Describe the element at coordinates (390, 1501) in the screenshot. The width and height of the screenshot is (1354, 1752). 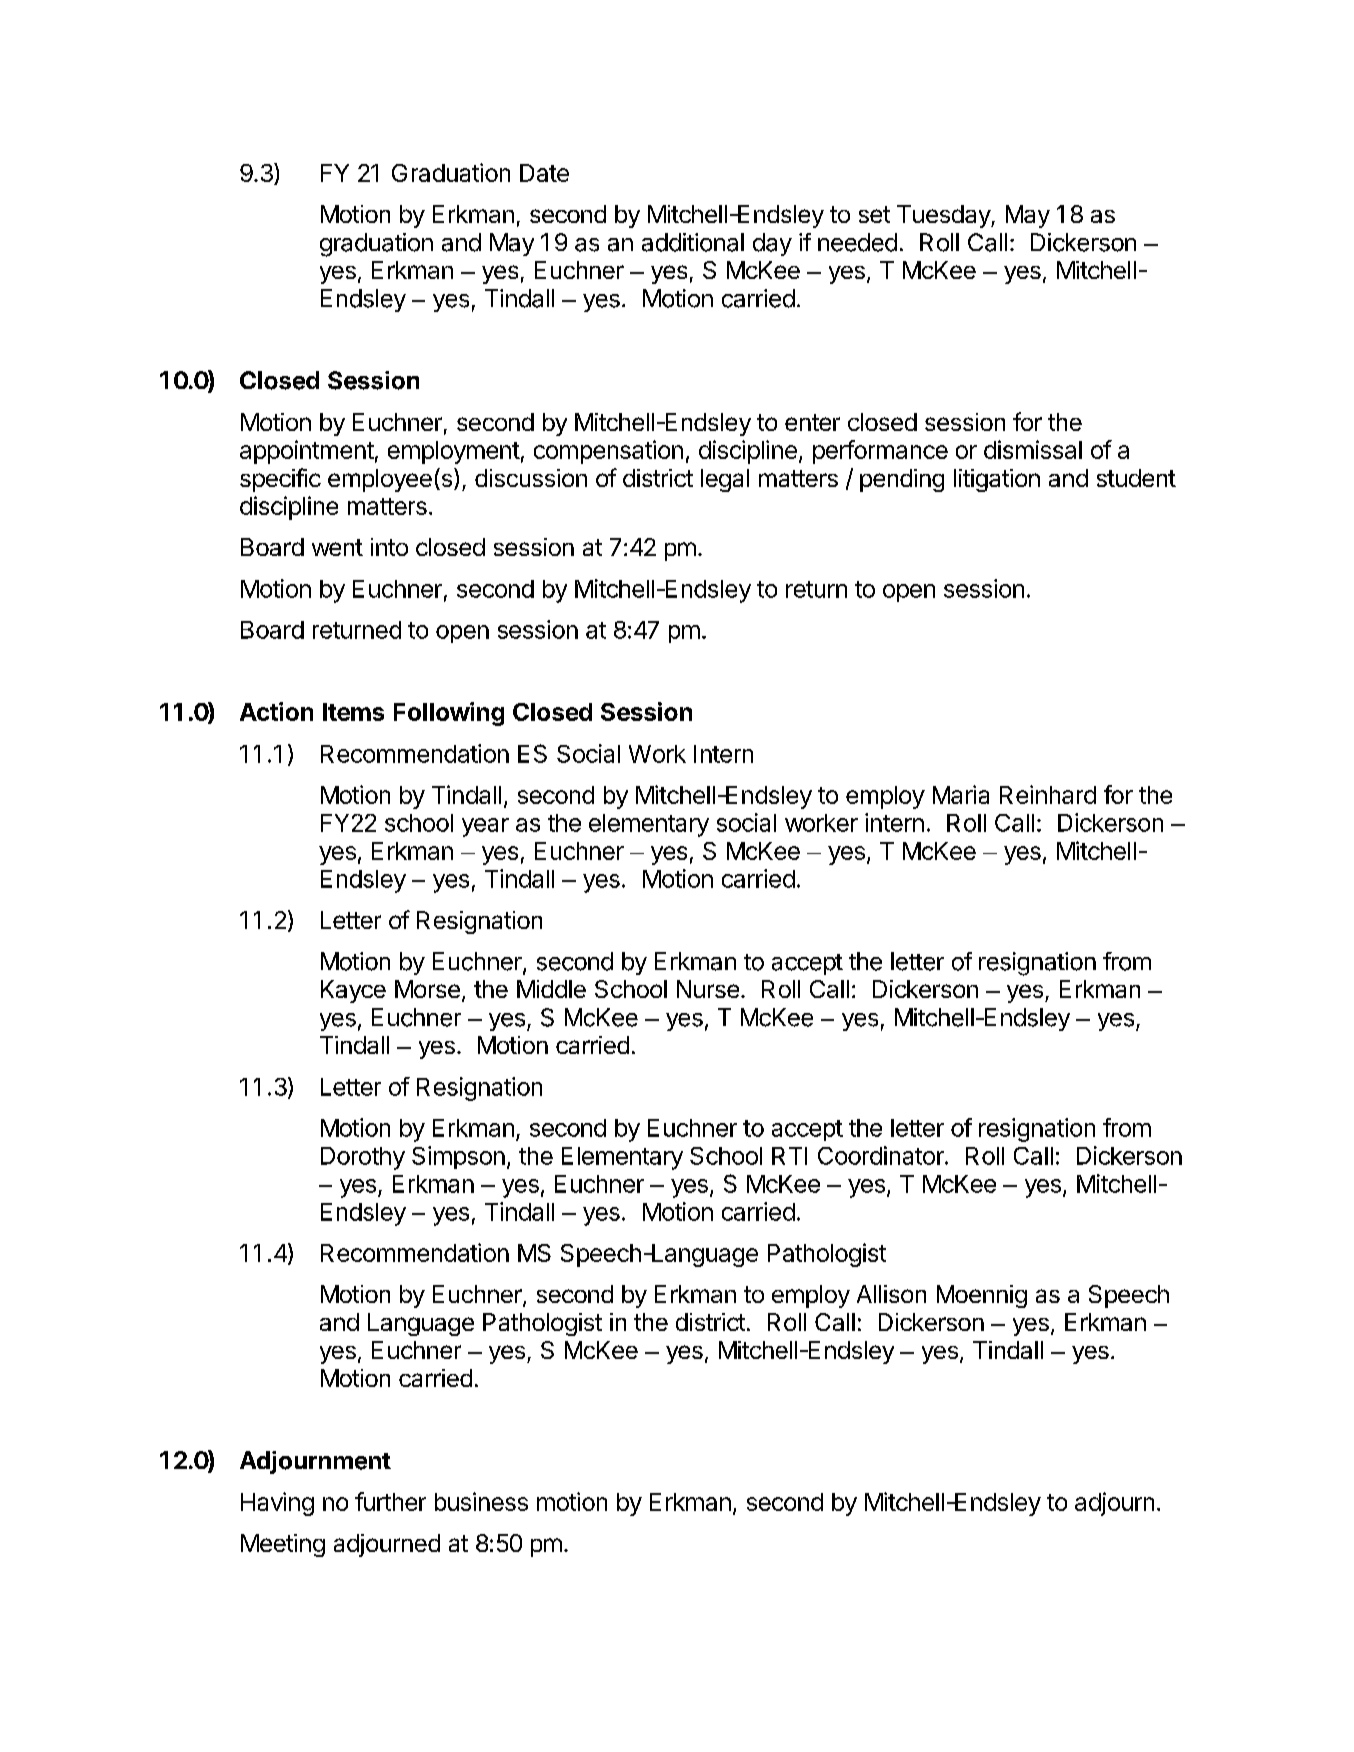
I see `further` at that location.
